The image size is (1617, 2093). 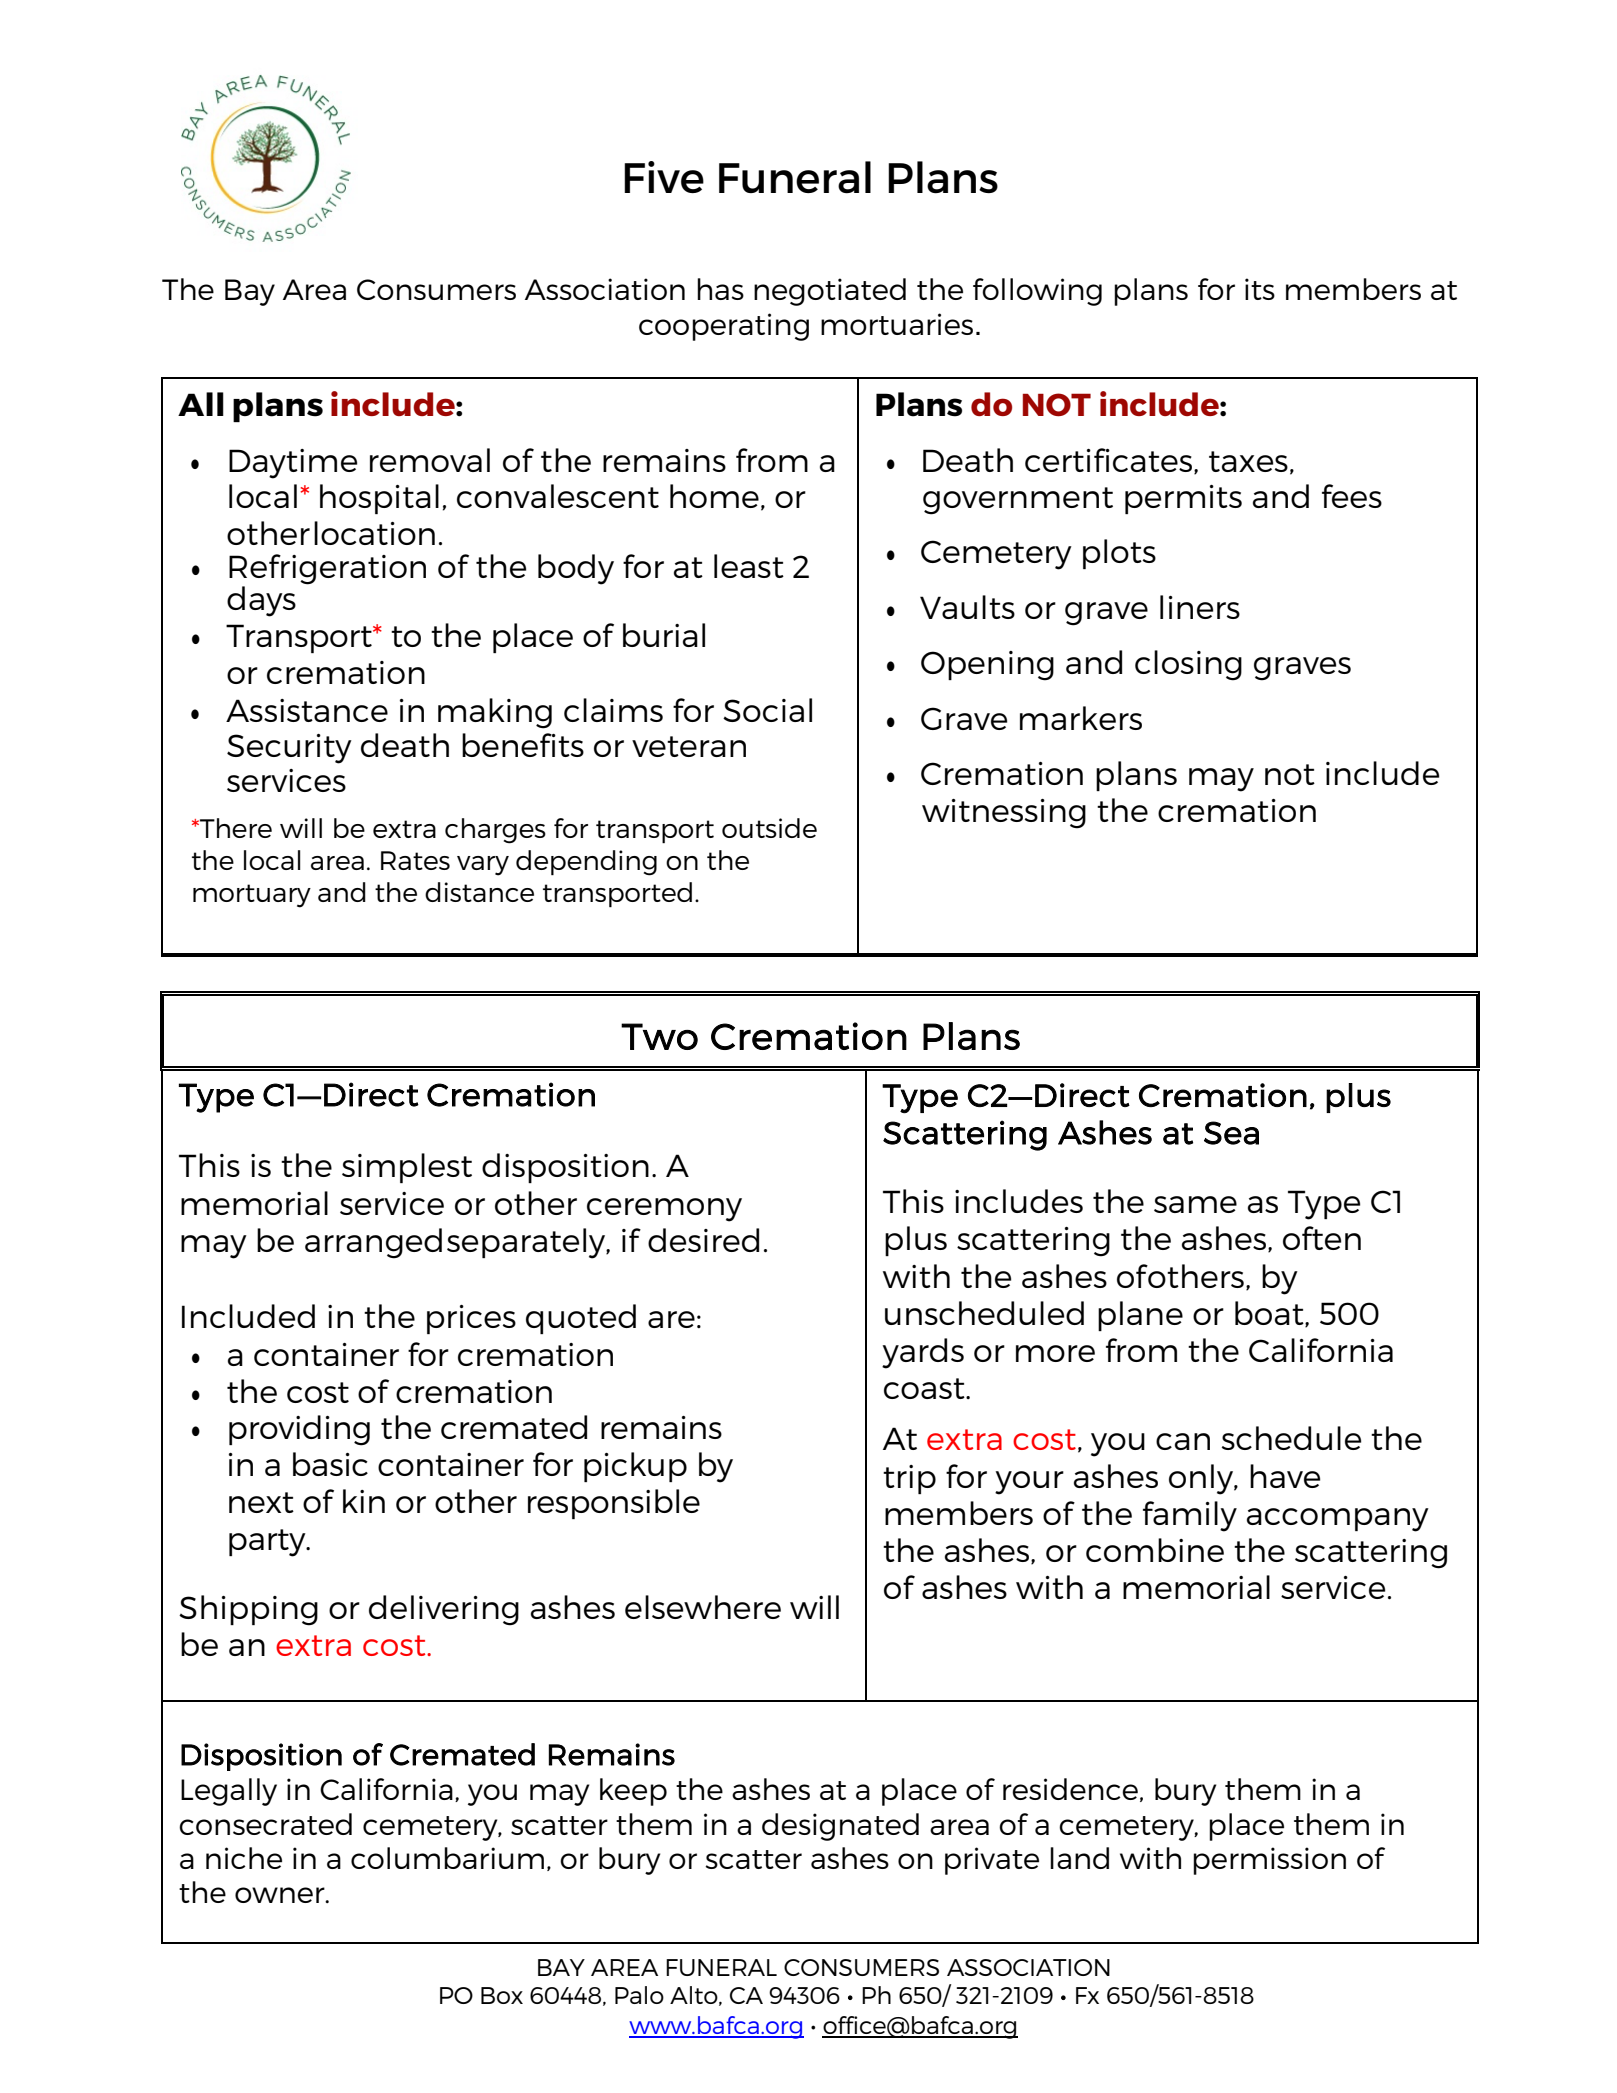 I want to click on boat, so click(x=1270, y=1314).
